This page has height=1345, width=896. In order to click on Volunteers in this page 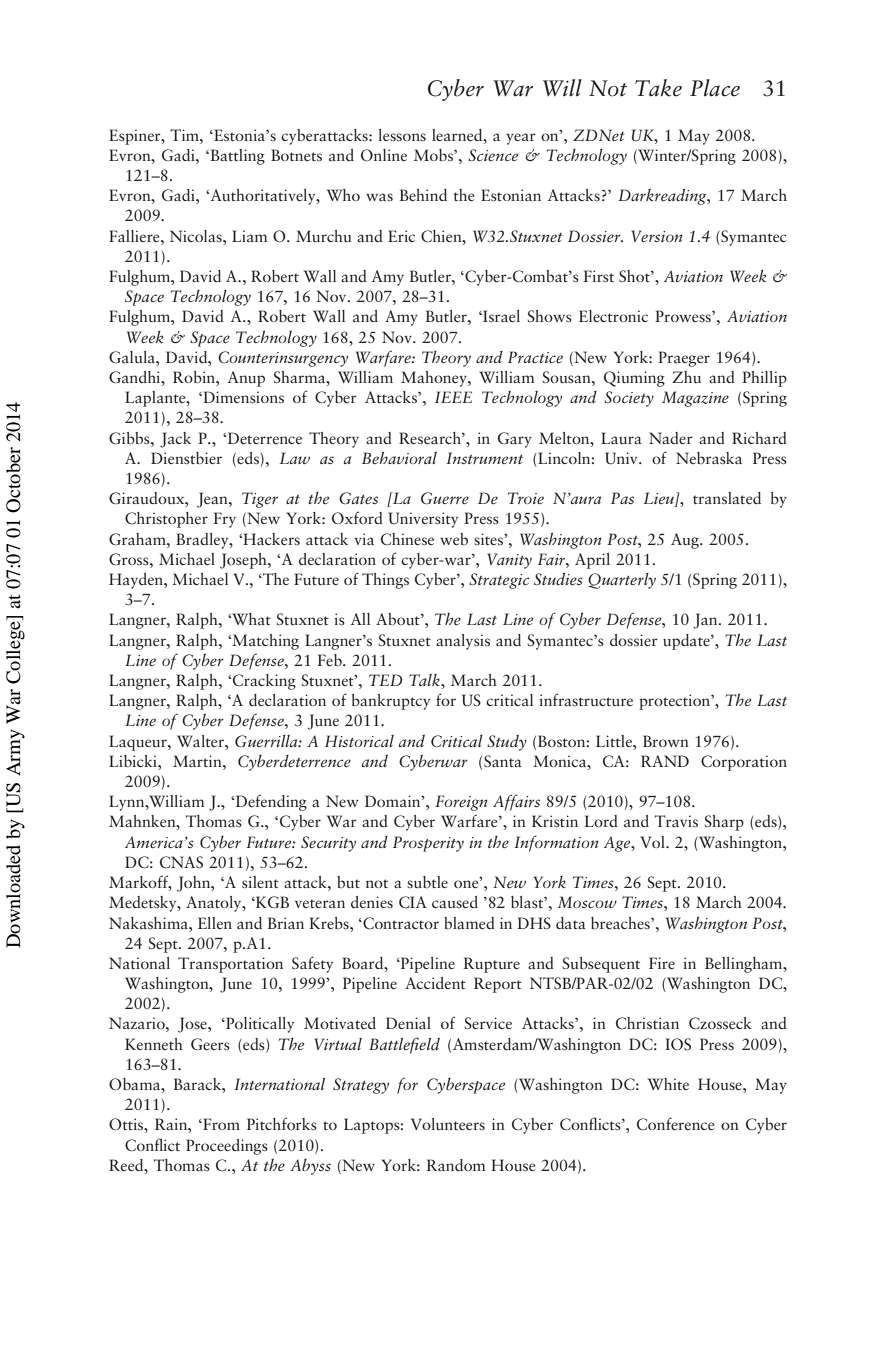, I will do `click(448, 1124)`.
